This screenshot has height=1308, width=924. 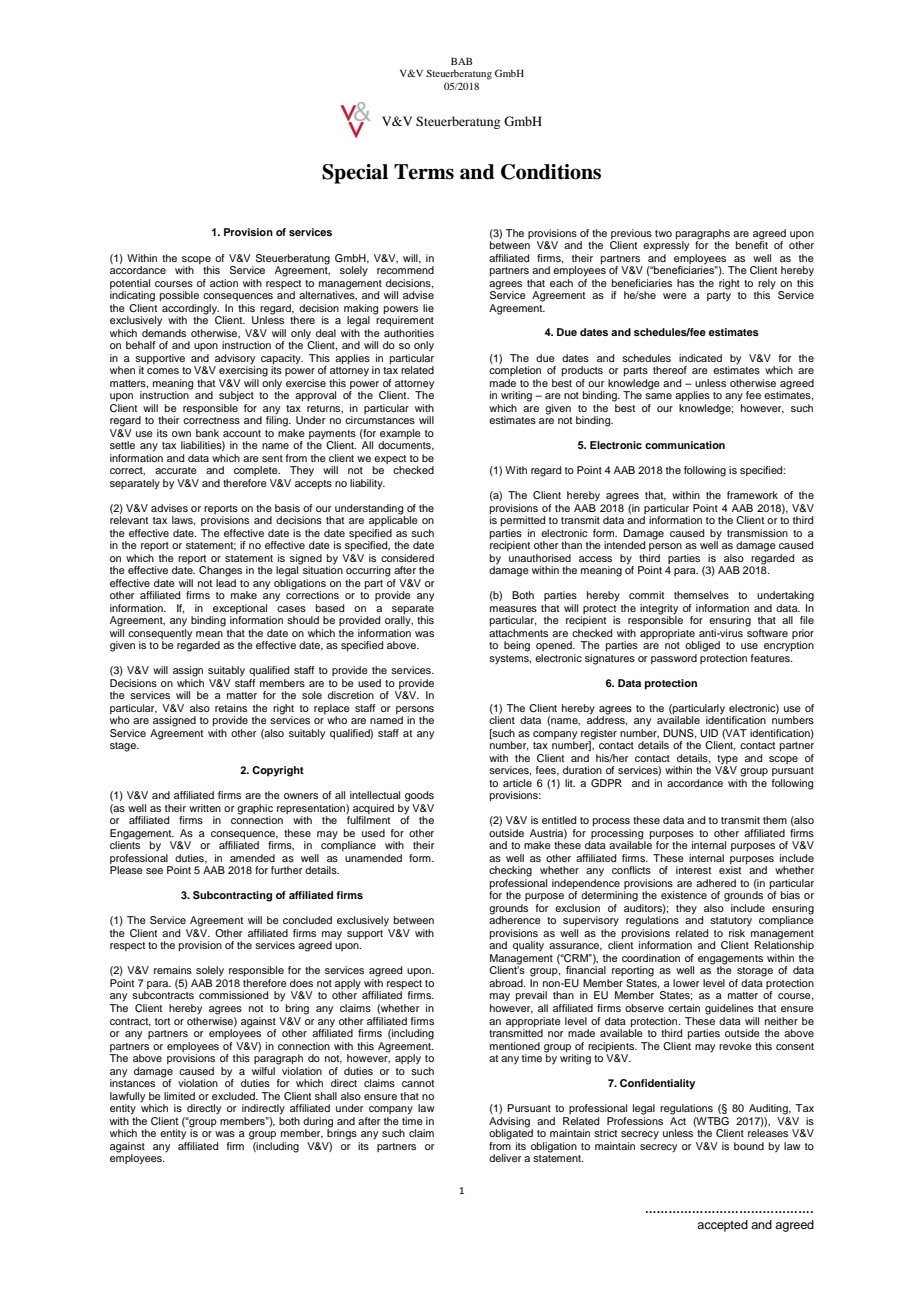 I want to click on article, so click(x=517, y=783).
